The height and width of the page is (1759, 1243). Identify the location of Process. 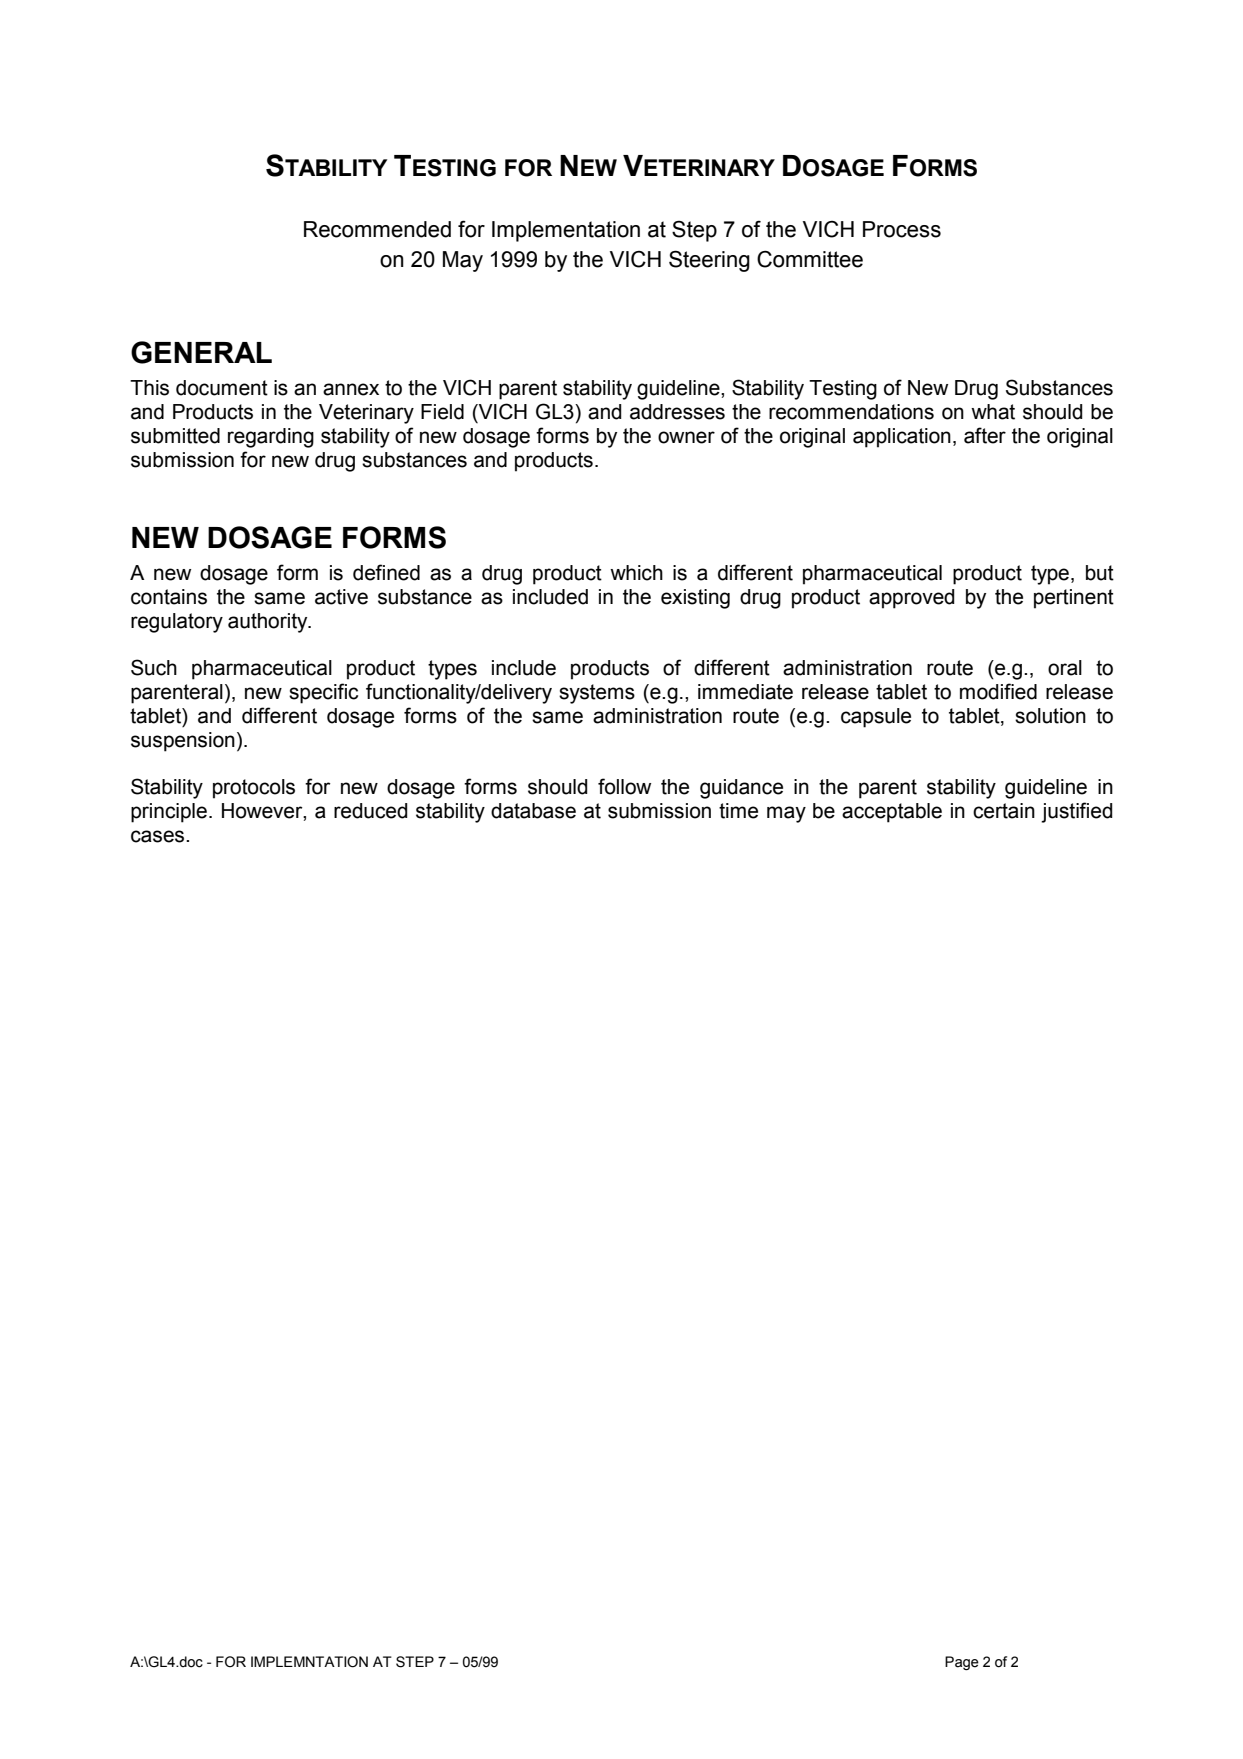
(902, 229).
